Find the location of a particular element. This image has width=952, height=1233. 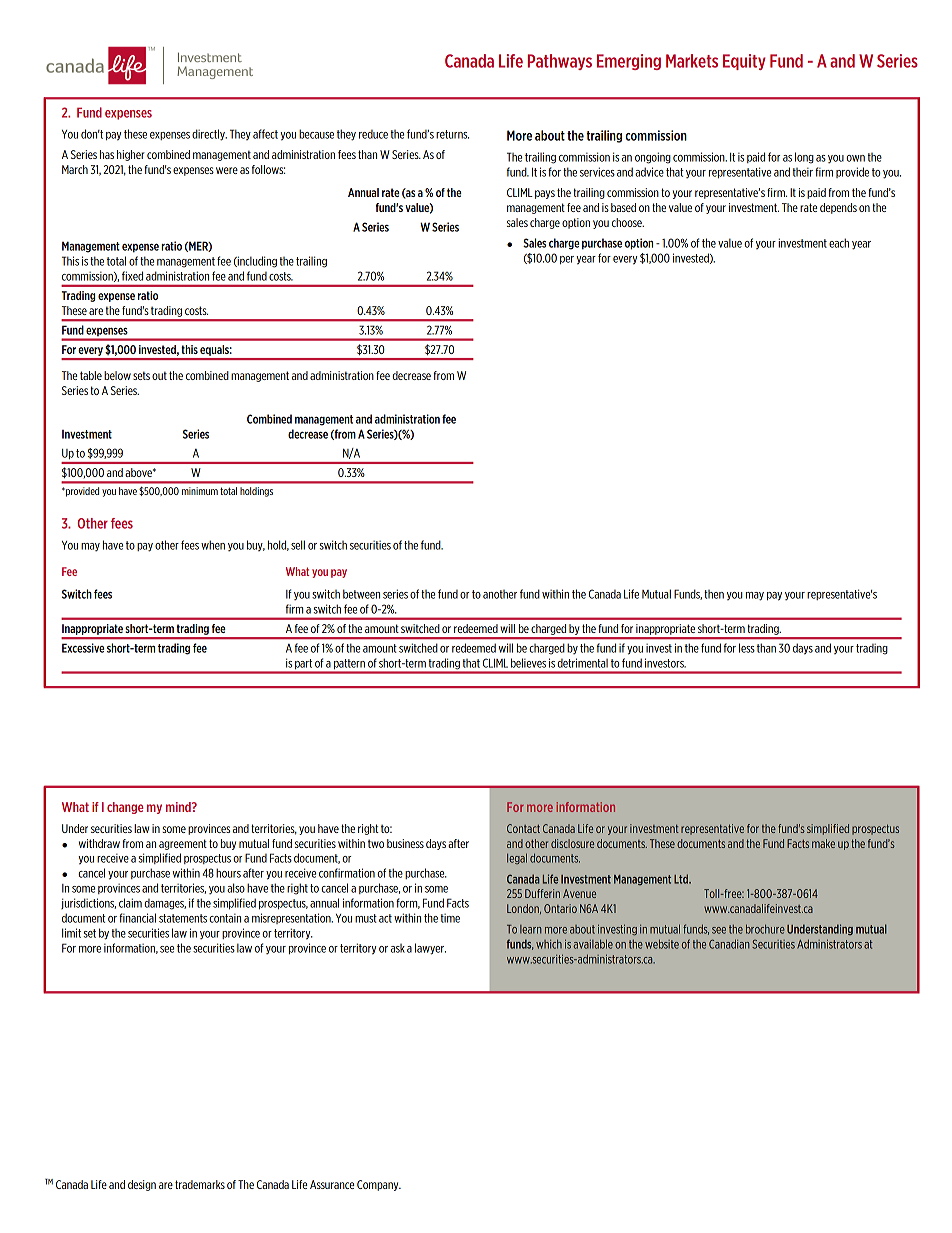

mind is located at coordinates (179, 807).
